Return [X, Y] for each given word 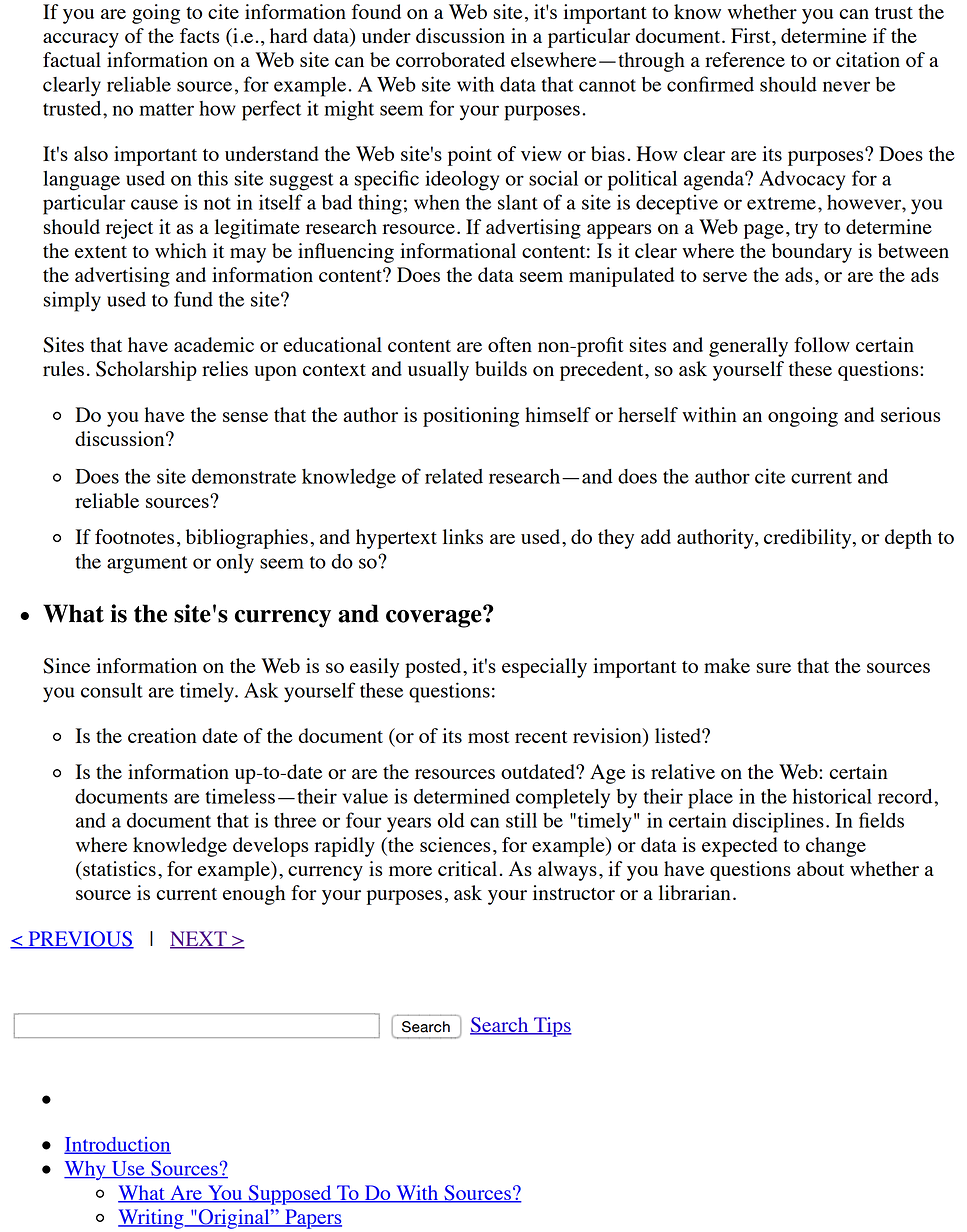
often [510, 344]
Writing [152, 1219]
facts [199, 35]
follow [822, 344]
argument [147, 565]
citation [868, 59]
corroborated [450, 59]
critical [467, 868]
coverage [435, 618]
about [820, 868]
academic [214, 344]
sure [773, 668]
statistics [118, 868]
